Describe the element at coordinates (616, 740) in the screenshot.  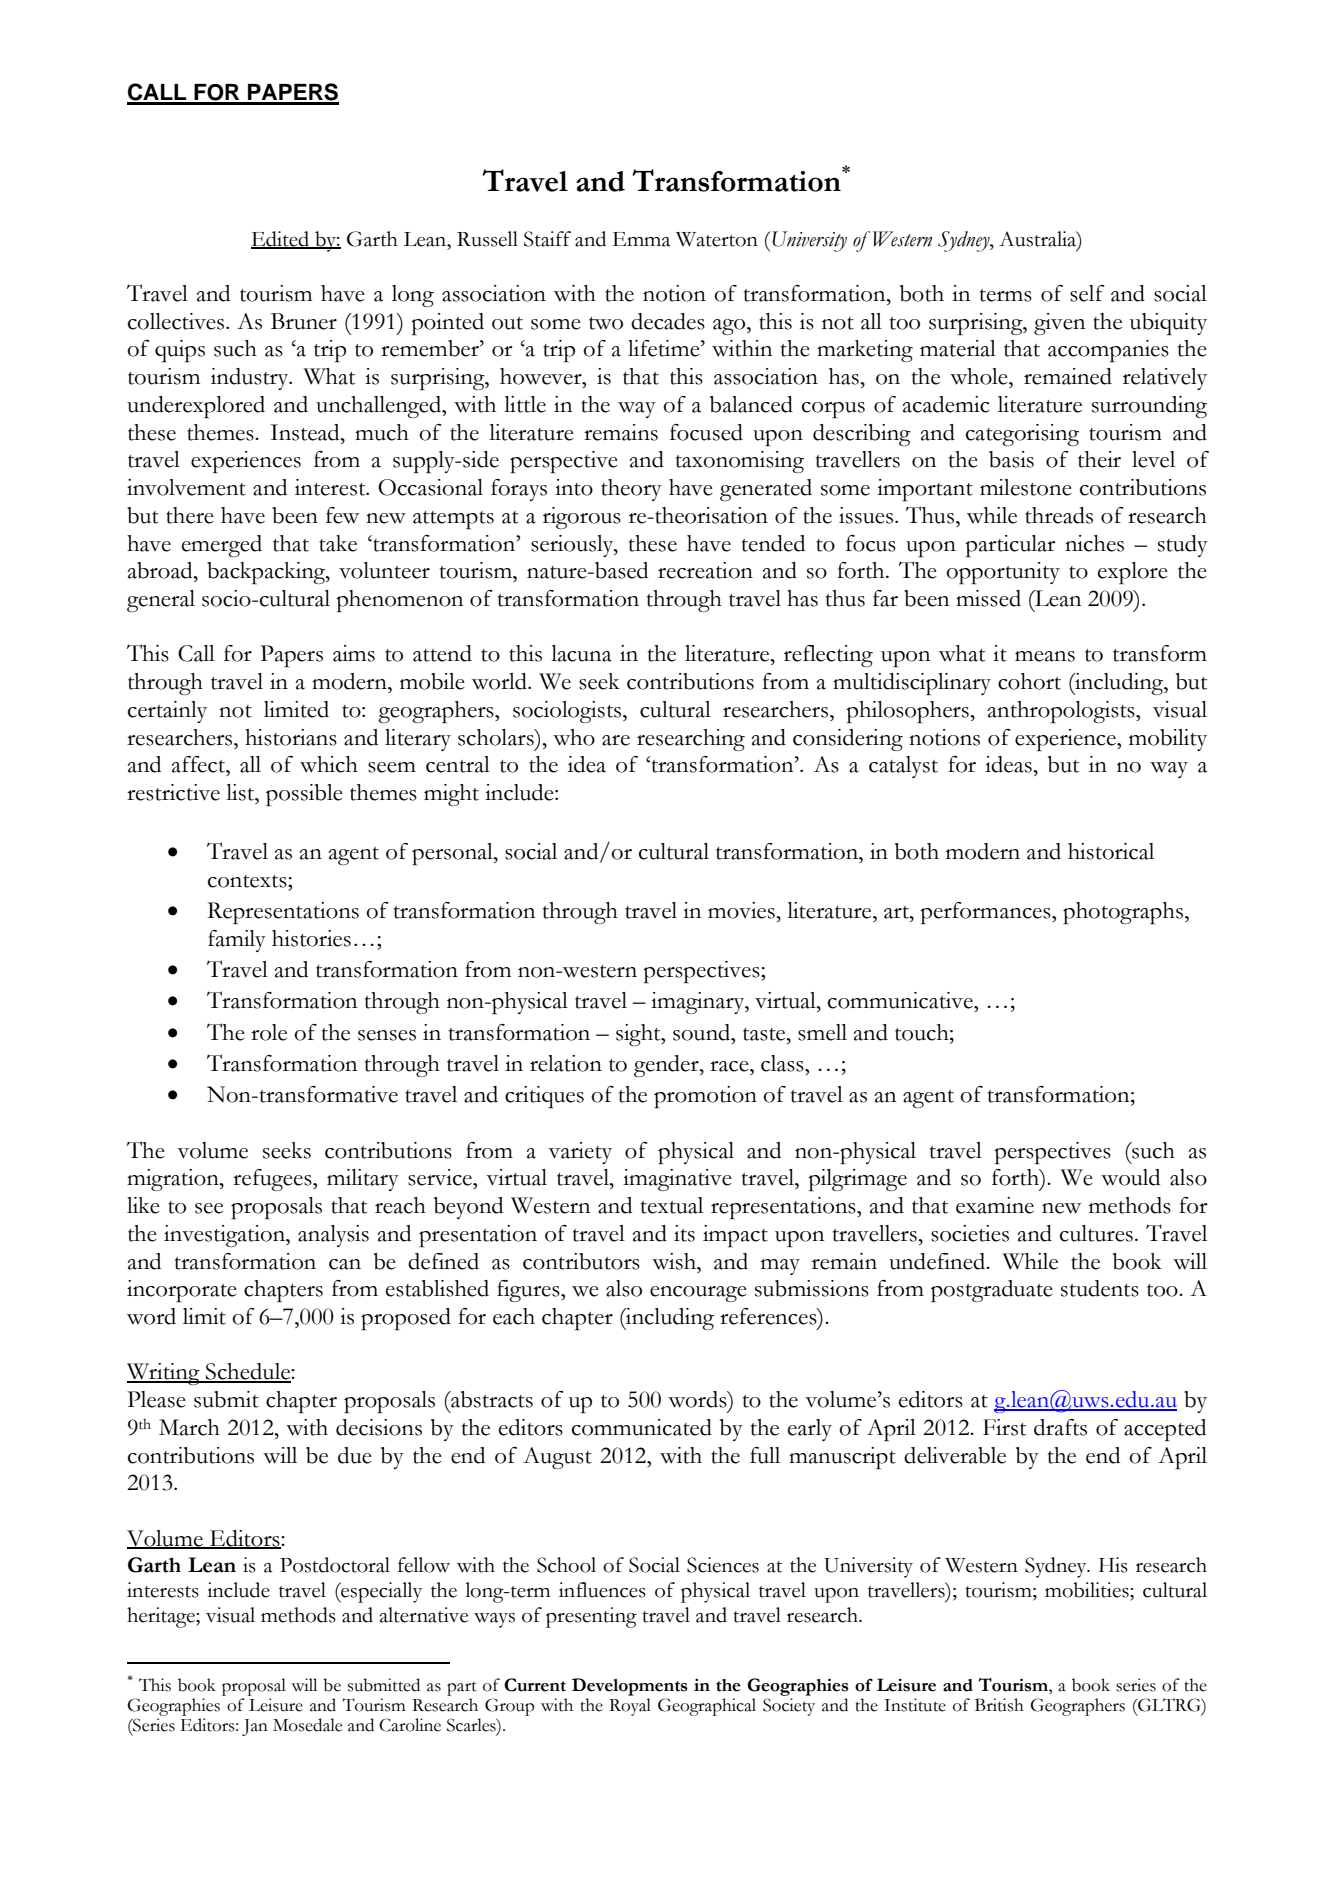
I see `are` at that location.
